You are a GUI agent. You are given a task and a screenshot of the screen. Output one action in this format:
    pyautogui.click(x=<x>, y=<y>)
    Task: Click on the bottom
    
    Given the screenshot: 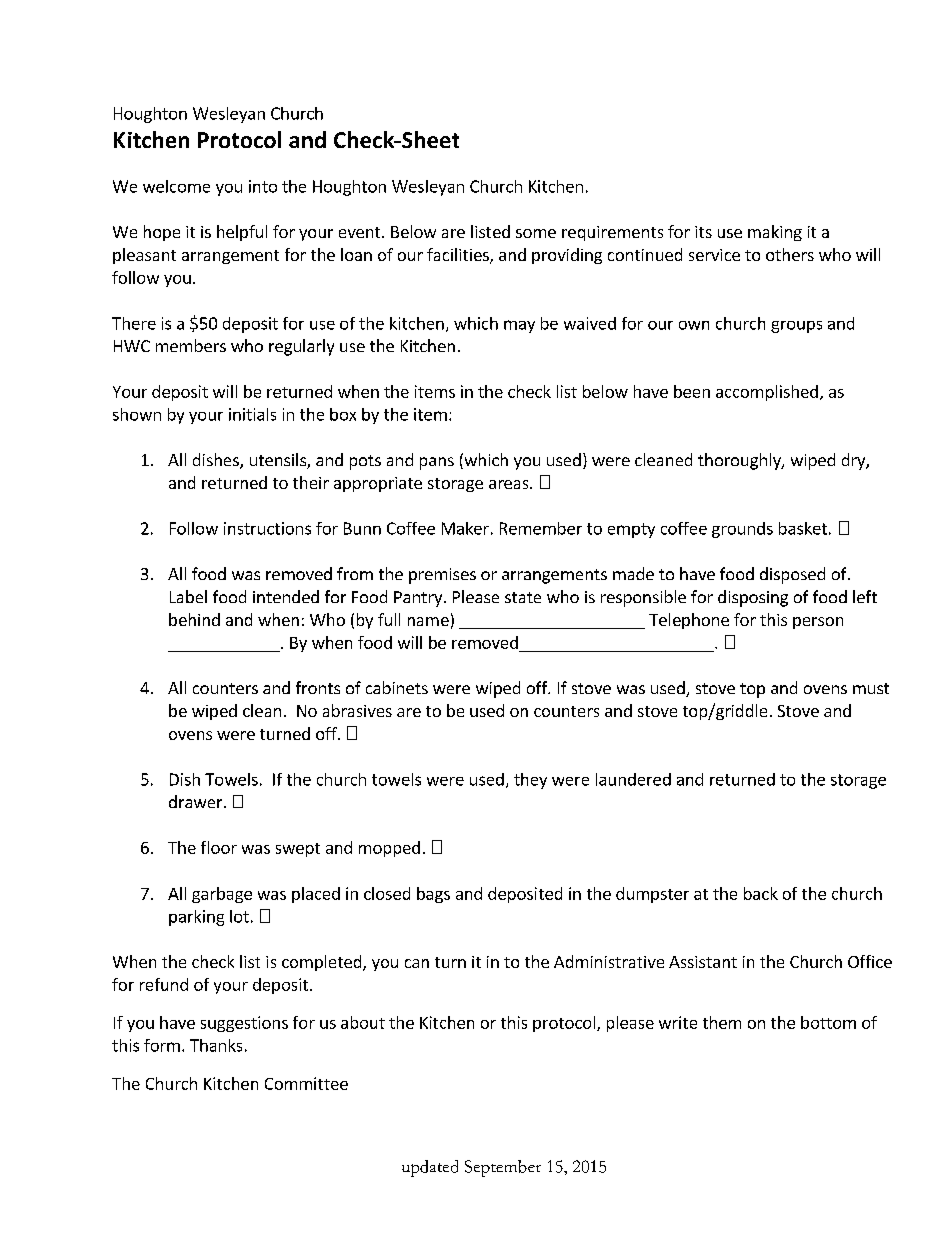 What is the action you would take?
    pyautogui.click(x=828, y=1022)
